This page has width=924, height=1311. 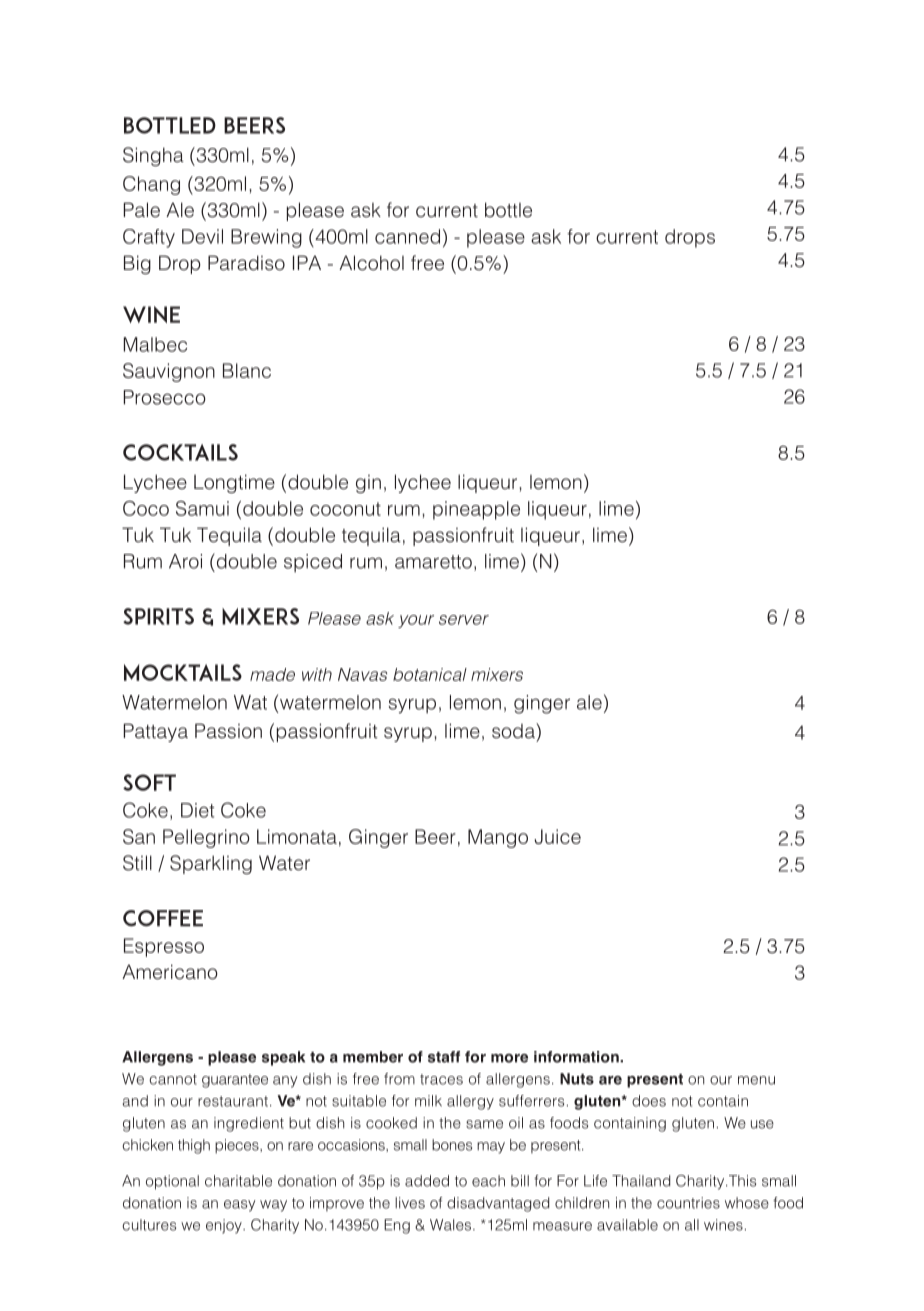 What do you see at coordinates (427, 1181) in the page?
I see `added` at bounding box center [427, 1181].
